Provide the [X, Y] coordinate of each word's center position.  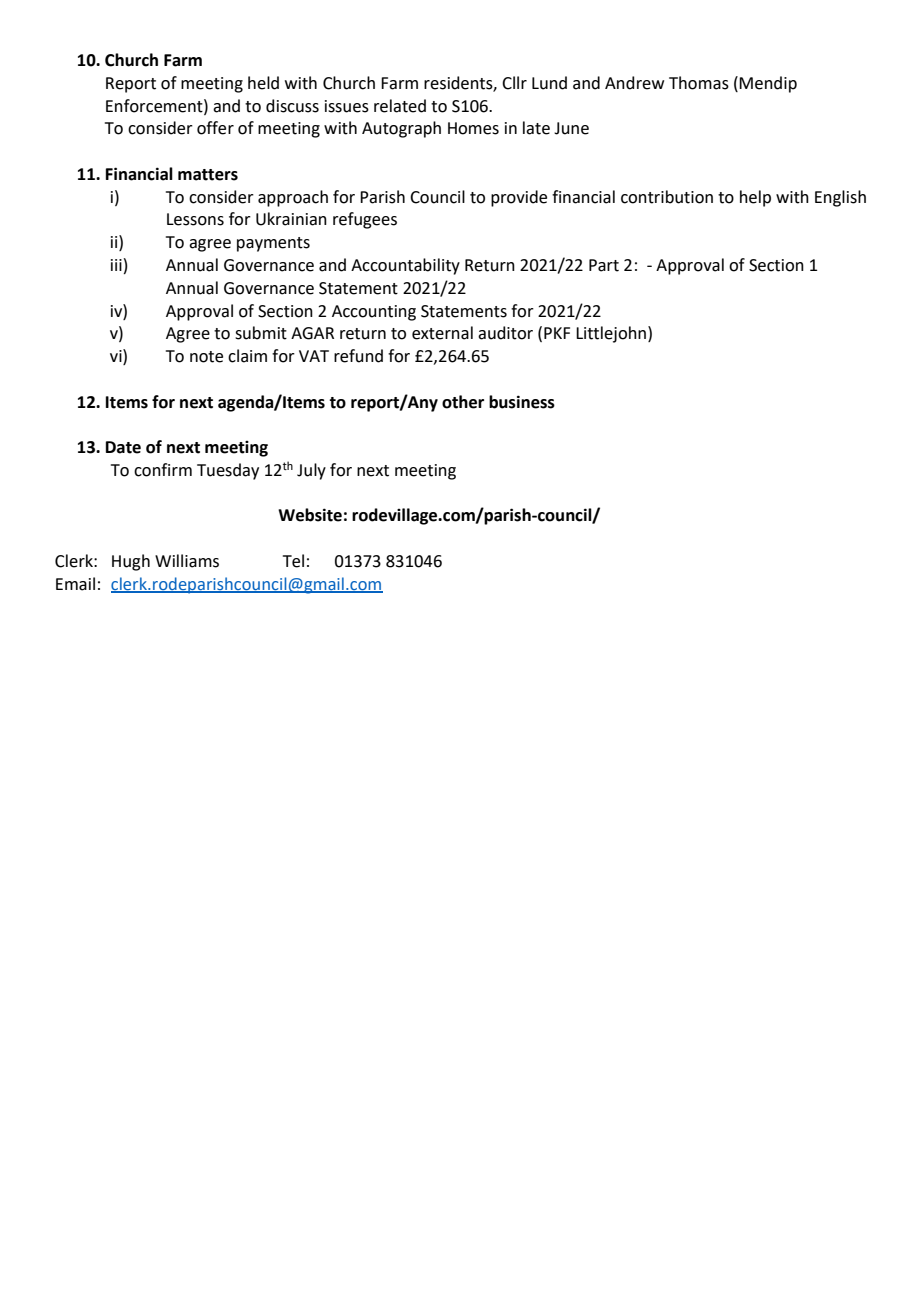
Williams [187, 561]
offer [215, 128]
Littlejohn [611, 334]
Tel [293, 561]
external [442, 333]
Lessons [195, 219]
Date [123, 447]
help [755, 198]
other [463, 402]
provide [519, 198]
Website [310, 515]
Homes [473, 128]
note [206, 357]
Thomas [699, 83]
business [522, 402]
